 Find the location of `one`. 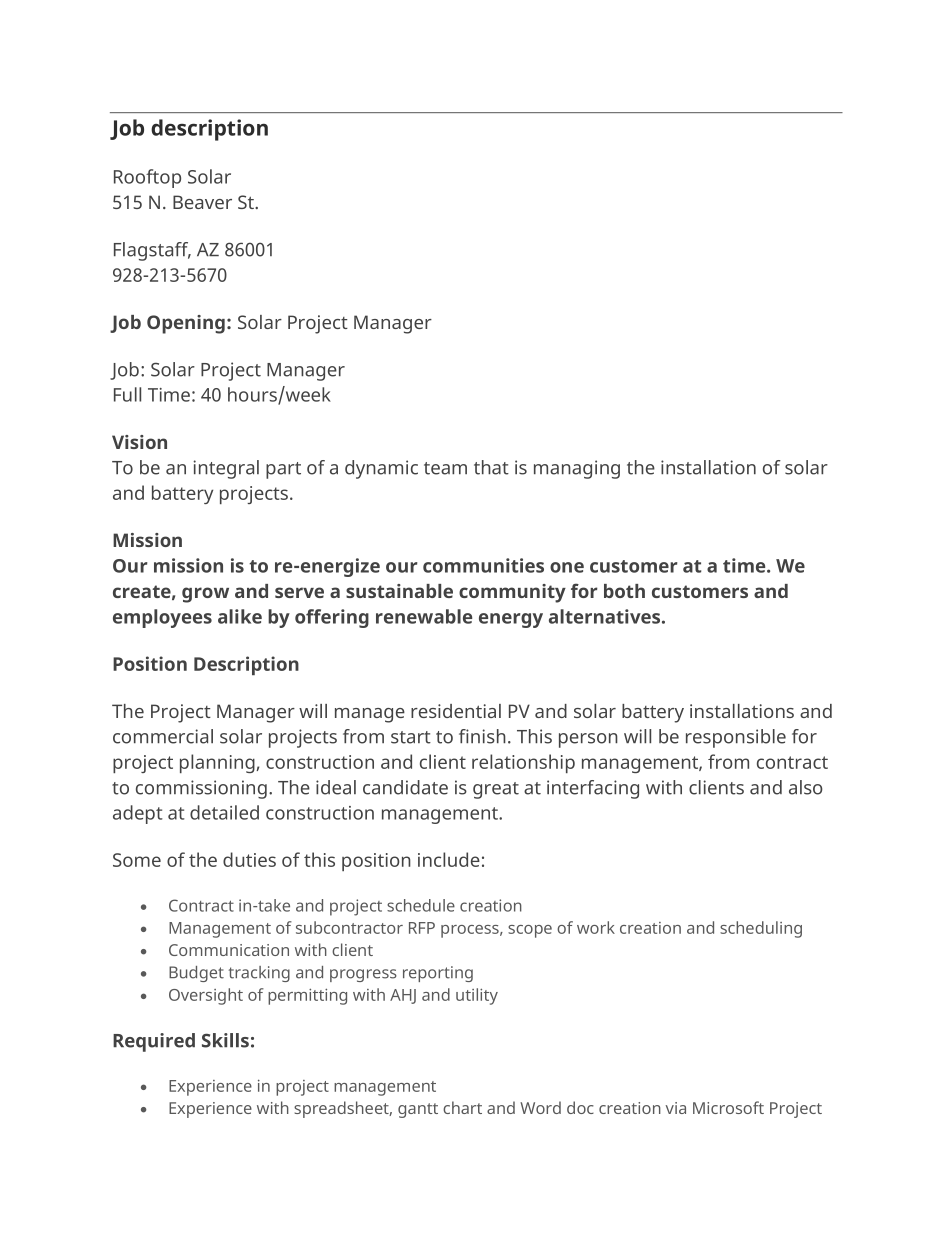

one is located at coordinates (567, 567).
